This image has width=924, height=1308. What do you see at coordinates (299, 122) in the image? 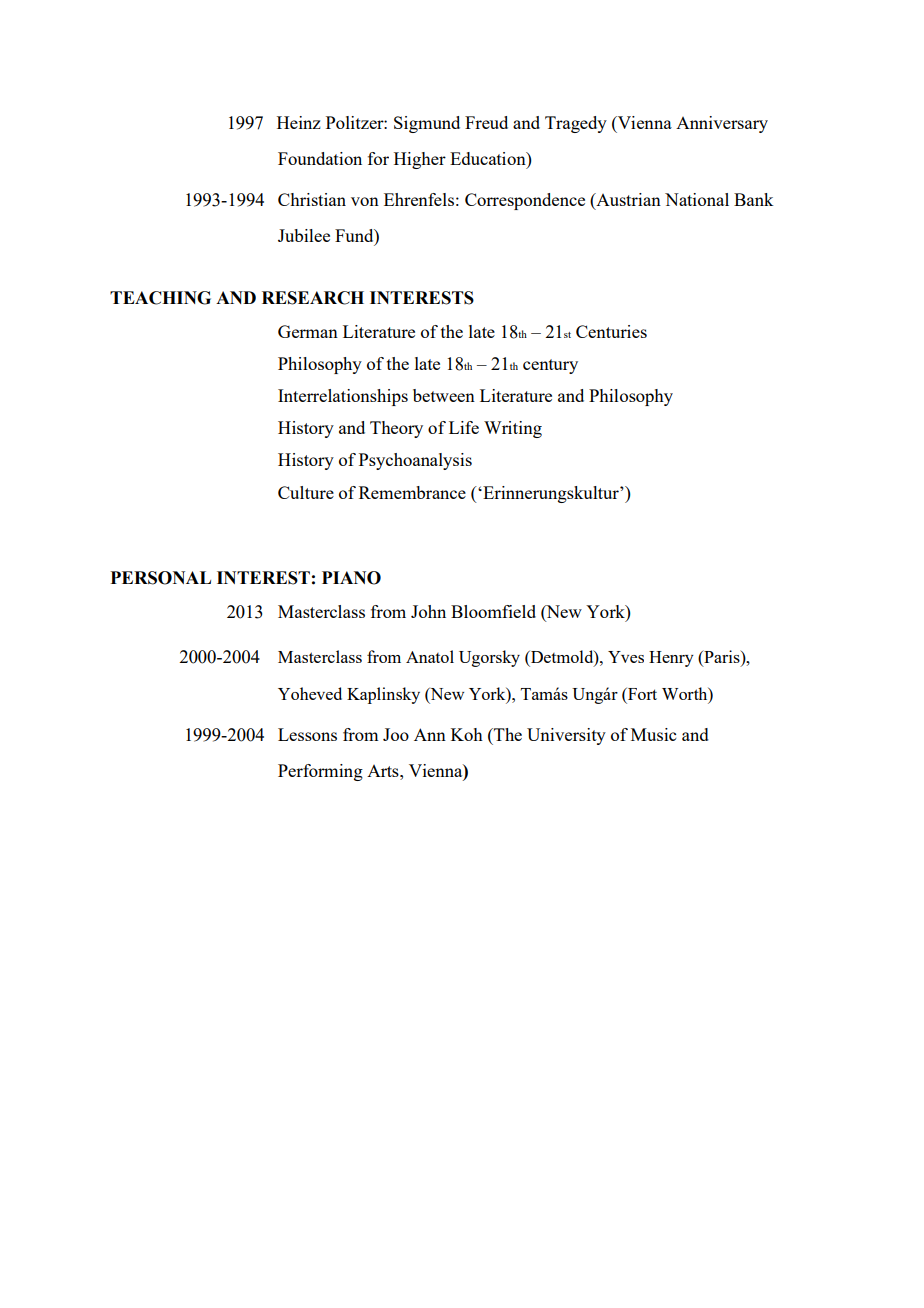
I see `Heinz` at bounding box center [299, 122].
